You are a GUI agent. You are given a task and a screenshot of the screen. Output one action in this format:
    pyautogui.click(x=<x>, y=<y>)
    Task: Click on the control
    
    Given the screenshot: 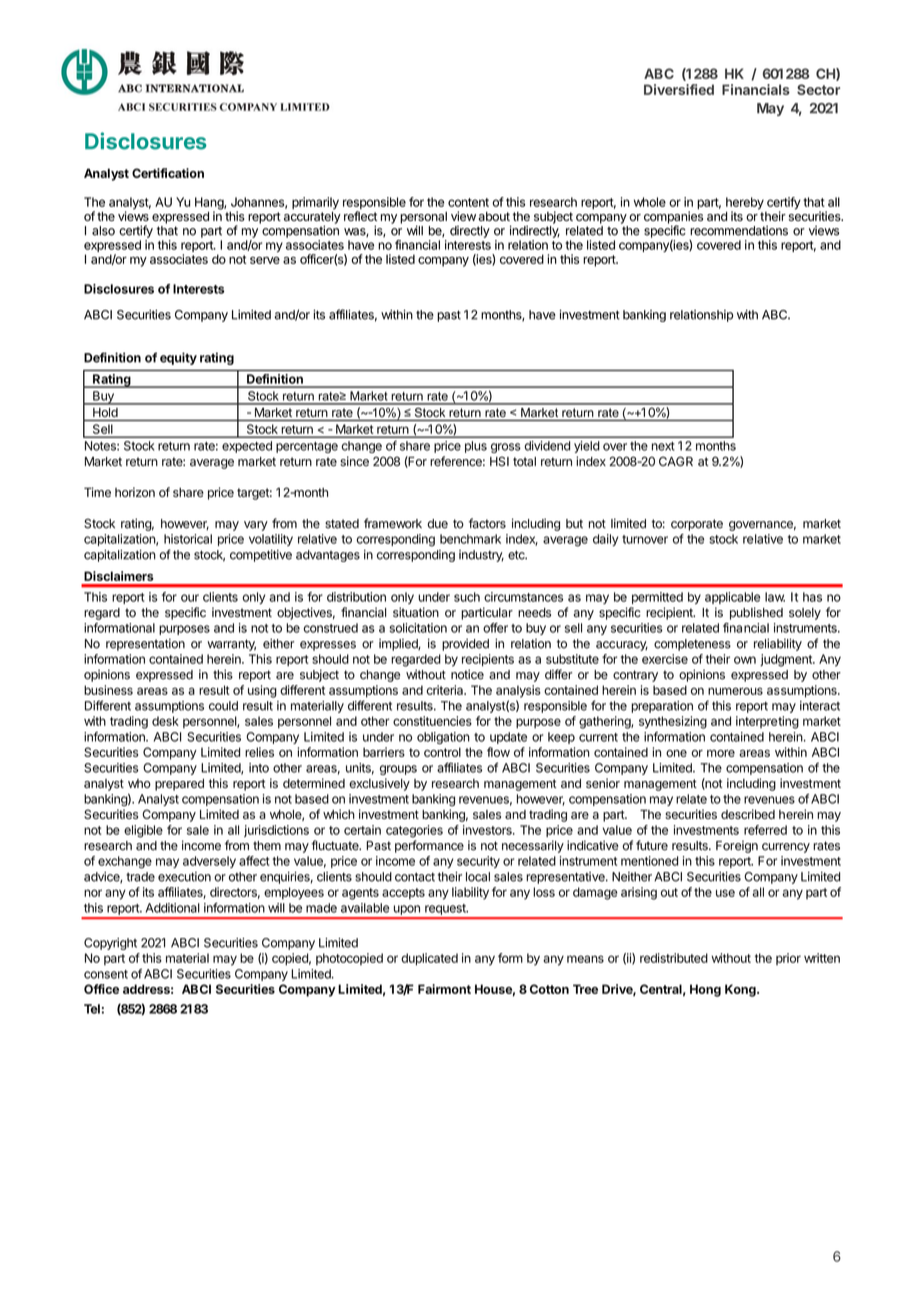 What is the action you would take?
    pyautogui.click(x=442, y=752)
